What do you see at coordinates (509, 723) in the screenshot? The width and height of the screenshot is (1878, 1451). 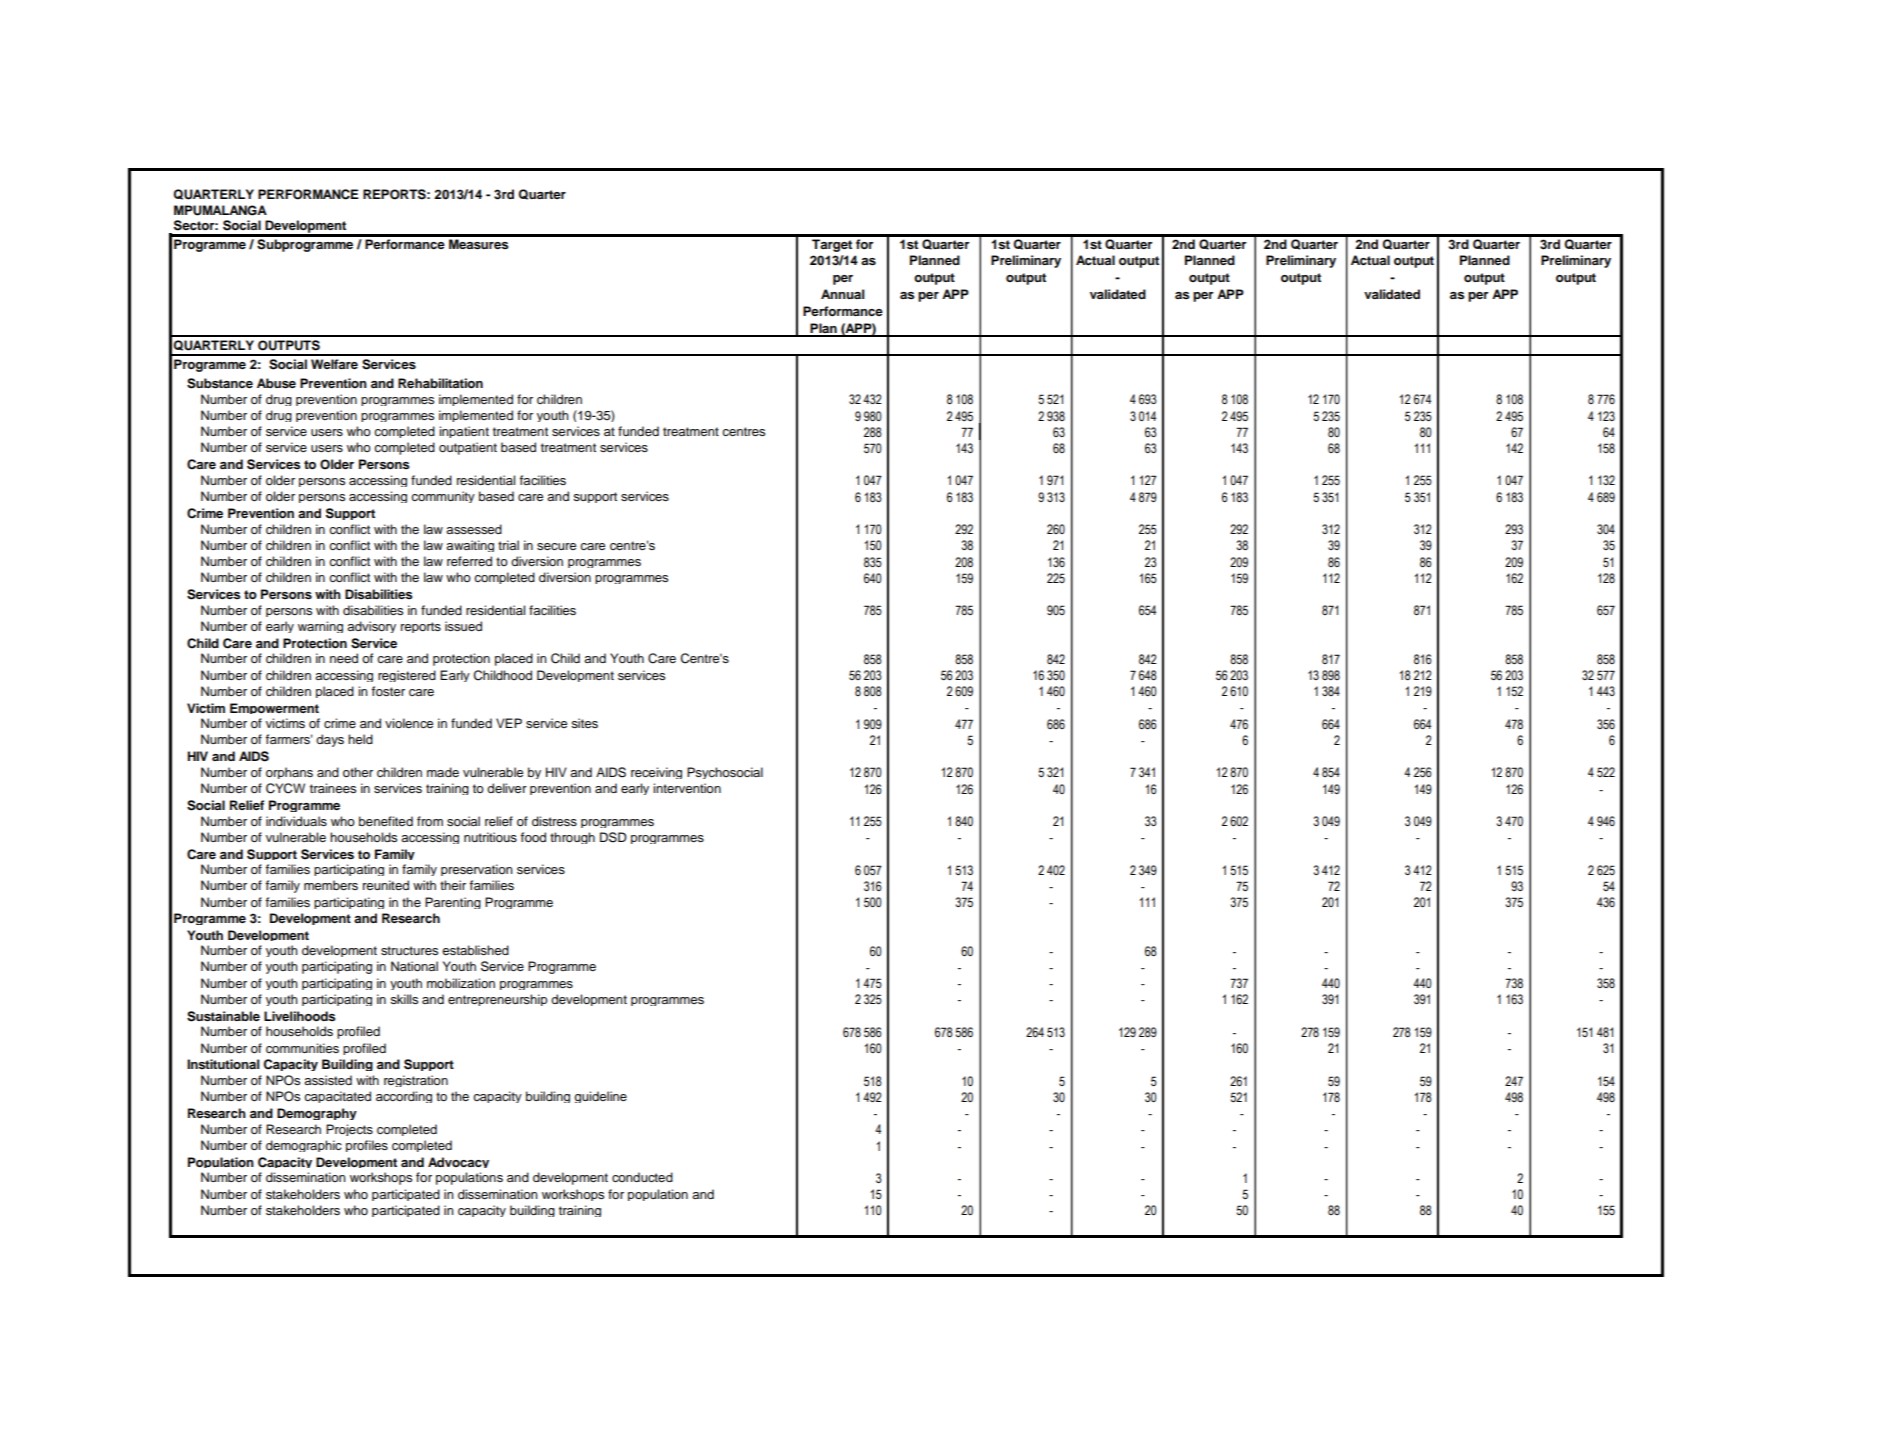 I see `VEP` at bounding box center [509, 723].
